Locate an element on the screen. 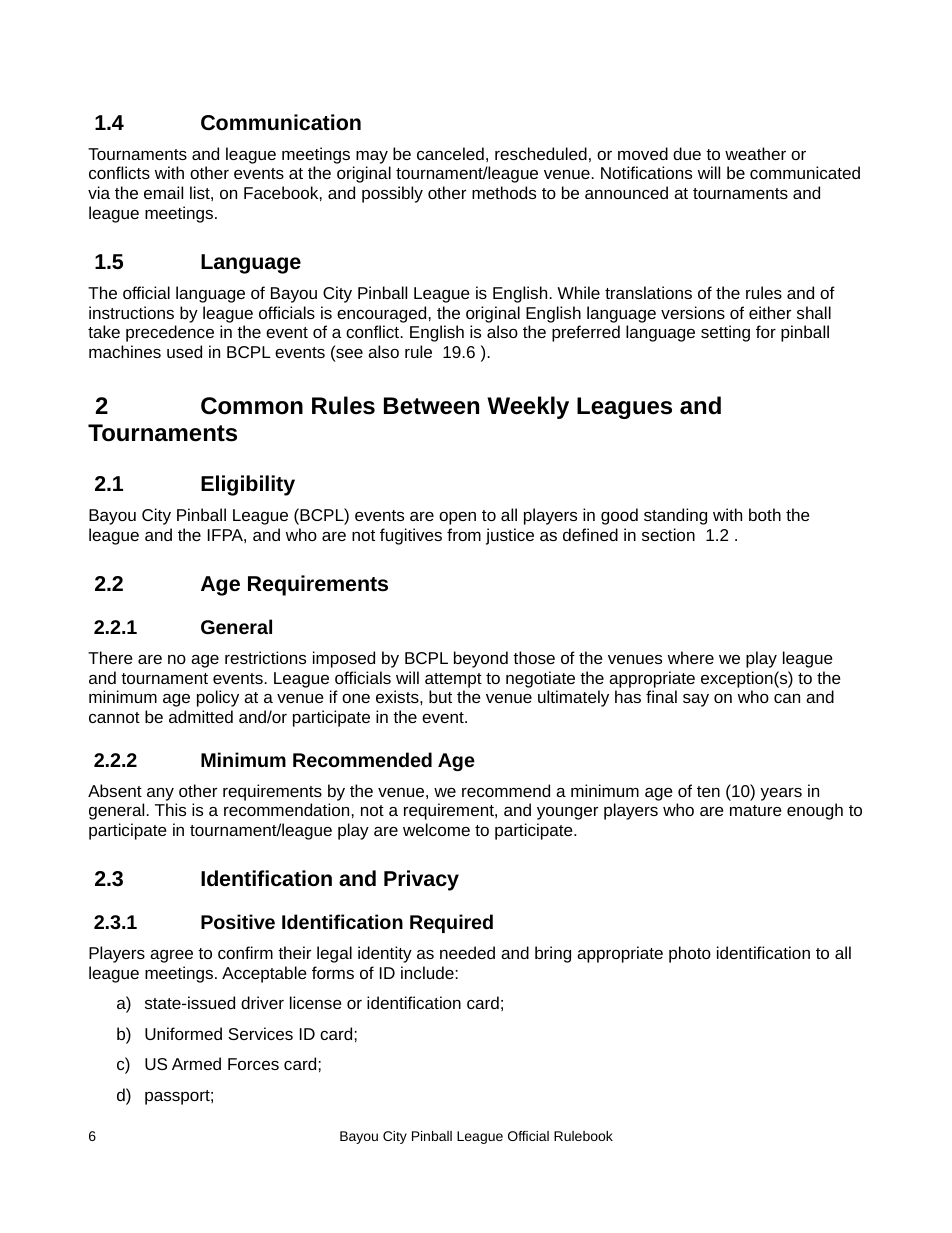  include is located at coordinates (427, 972).
